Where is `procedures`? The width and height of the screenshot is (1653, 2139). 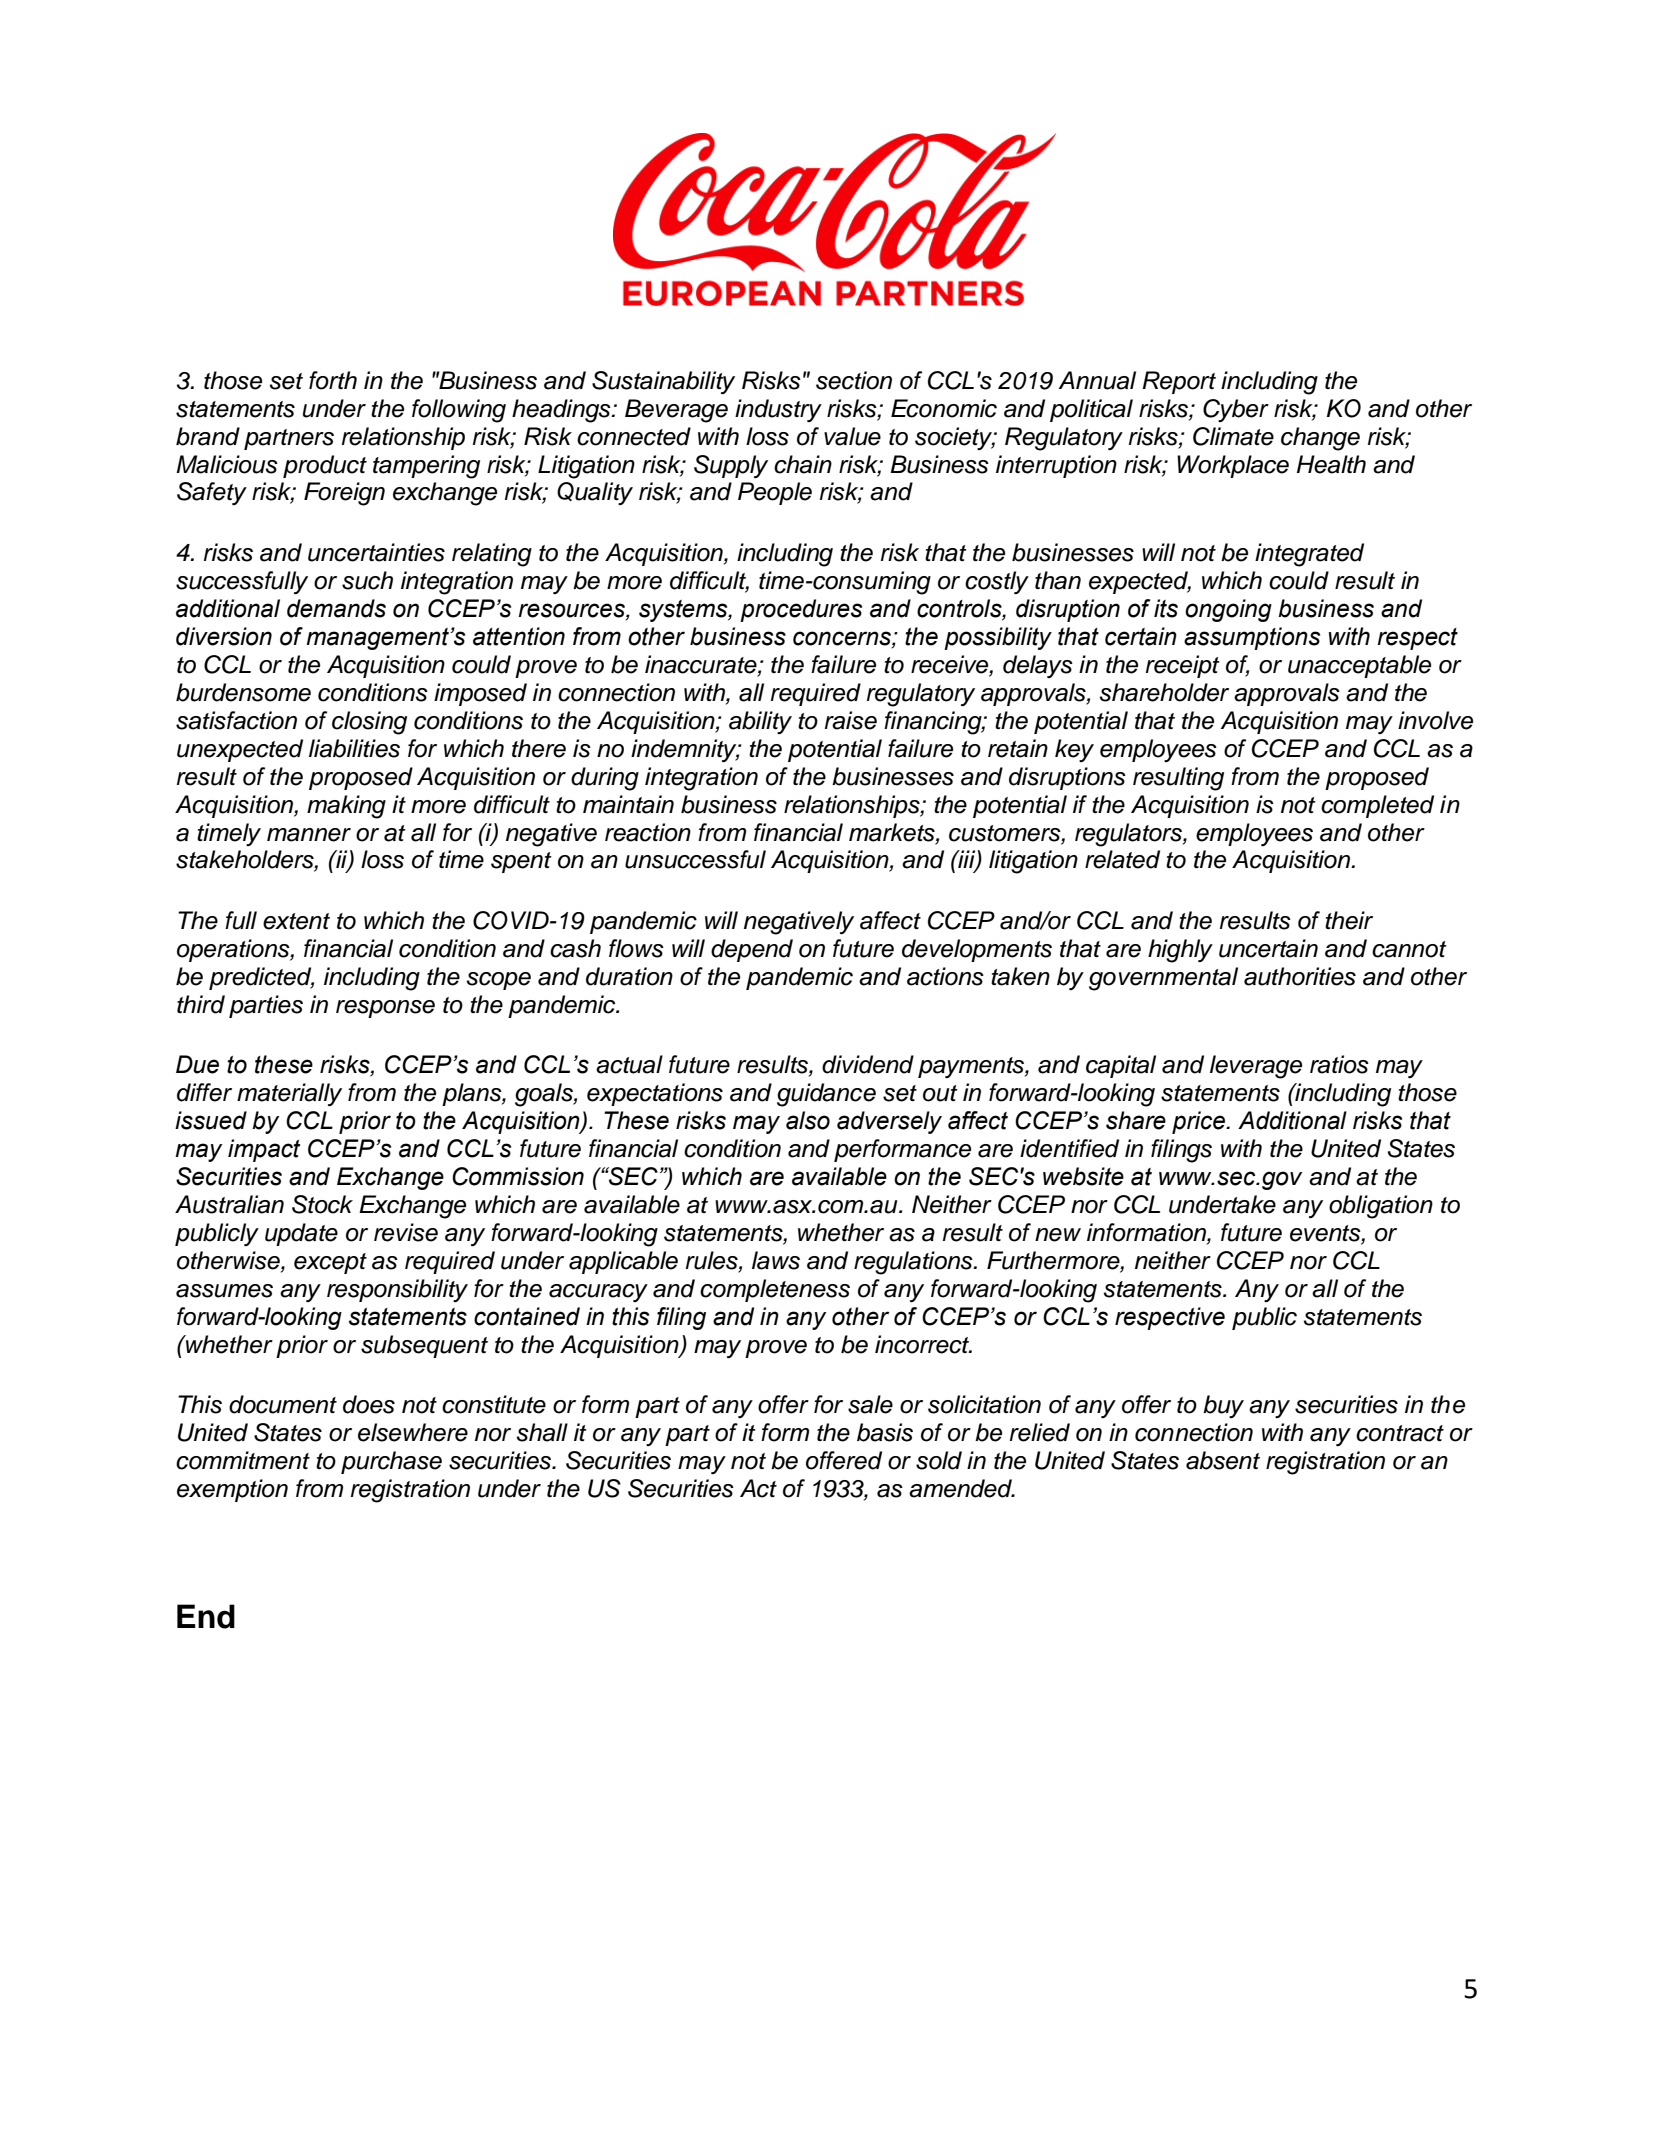
procedures is located at coordinates (801, 610).
